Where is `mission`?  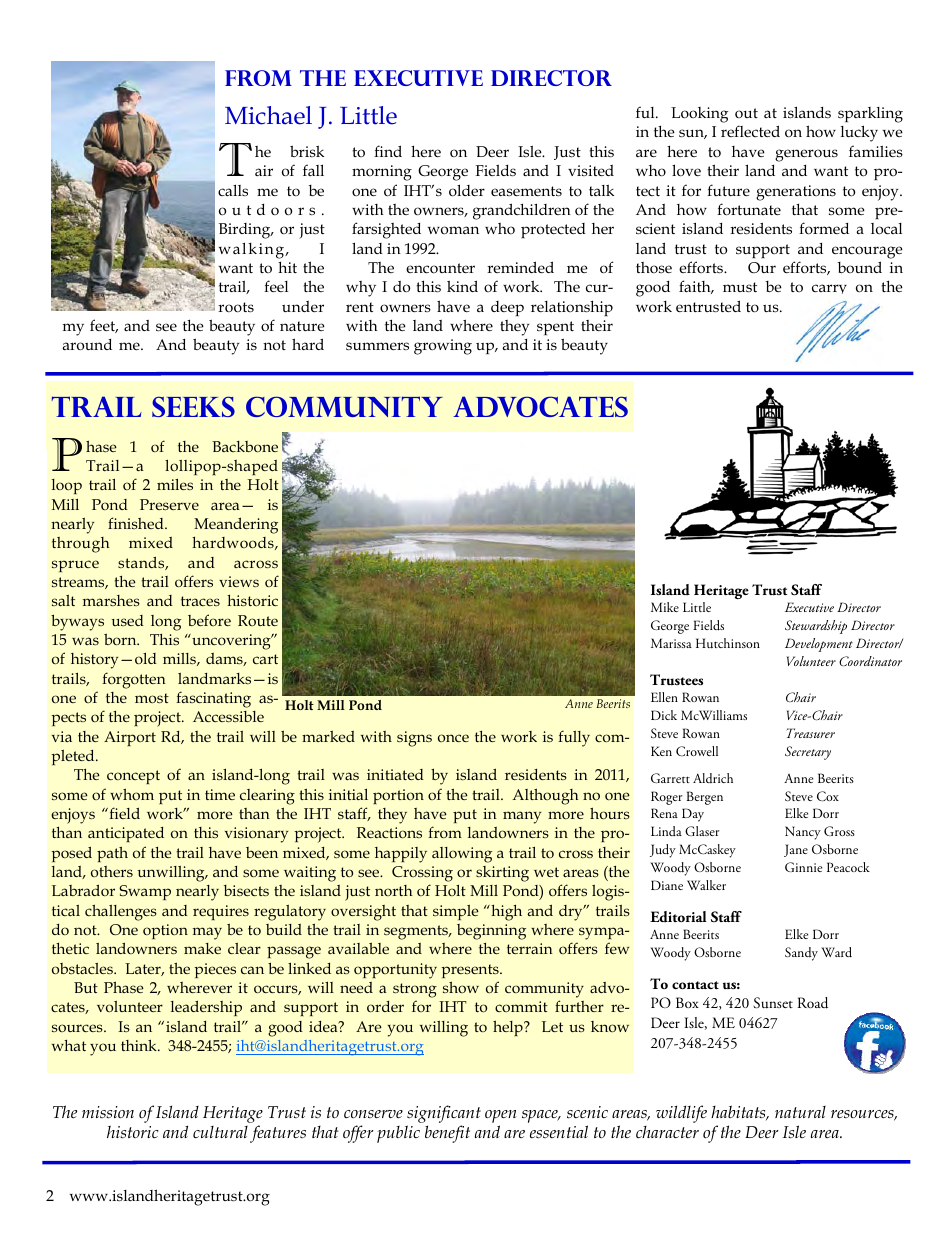
mission is located at coordinates (108, 1112).
